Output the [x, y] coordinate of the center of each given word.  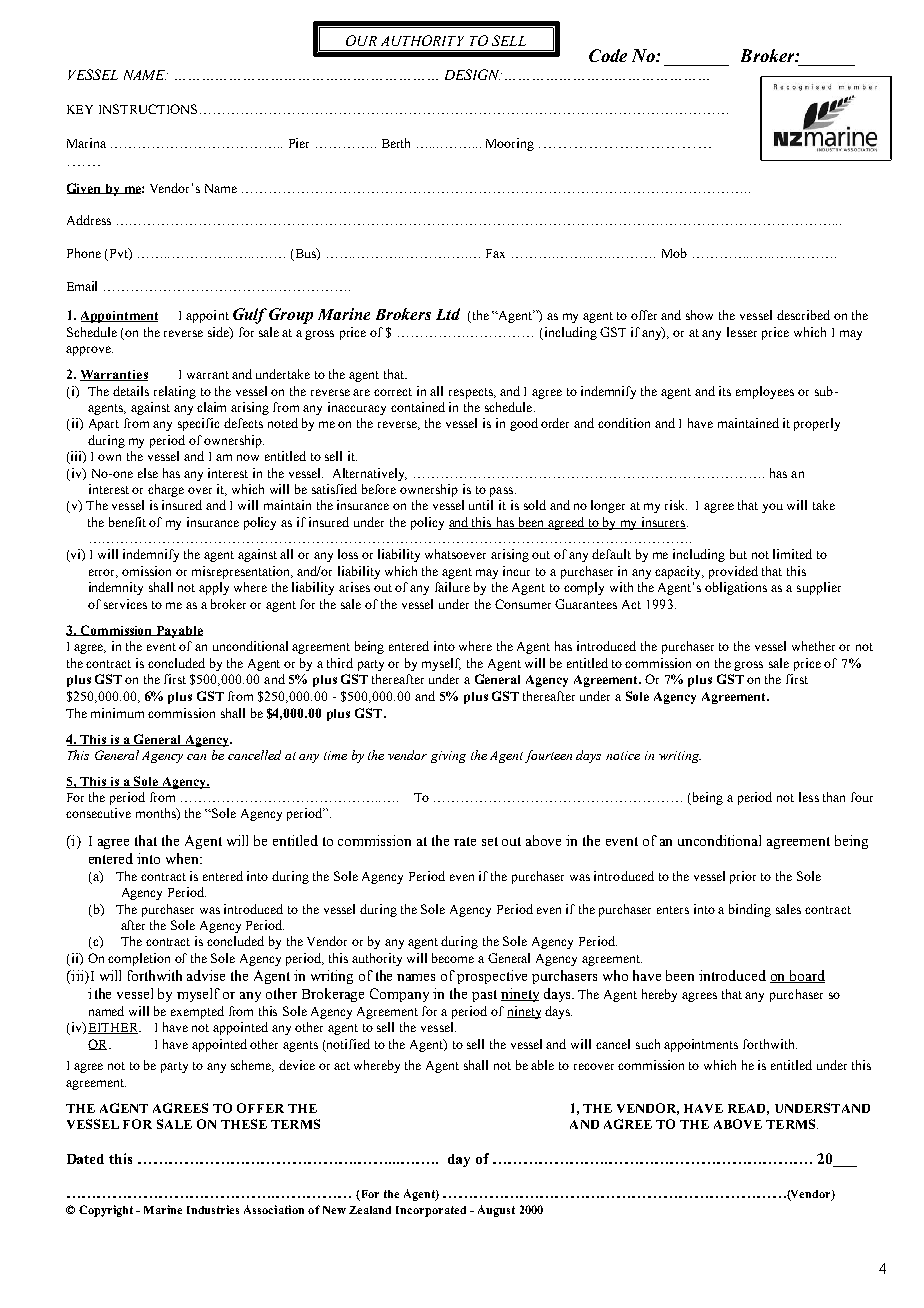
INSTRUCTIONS [150, 109]
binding [750, 910]
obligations [736, 588]
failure [452, 587]
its [725, 391]
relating [175, 392]
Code [608, 55]
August [496, 1211]
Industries [213, 1209]
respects [472, 393]
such [648, 1044]
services [125, 604]
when [183, 858]
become [453, 958]
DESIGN [473, 74]
